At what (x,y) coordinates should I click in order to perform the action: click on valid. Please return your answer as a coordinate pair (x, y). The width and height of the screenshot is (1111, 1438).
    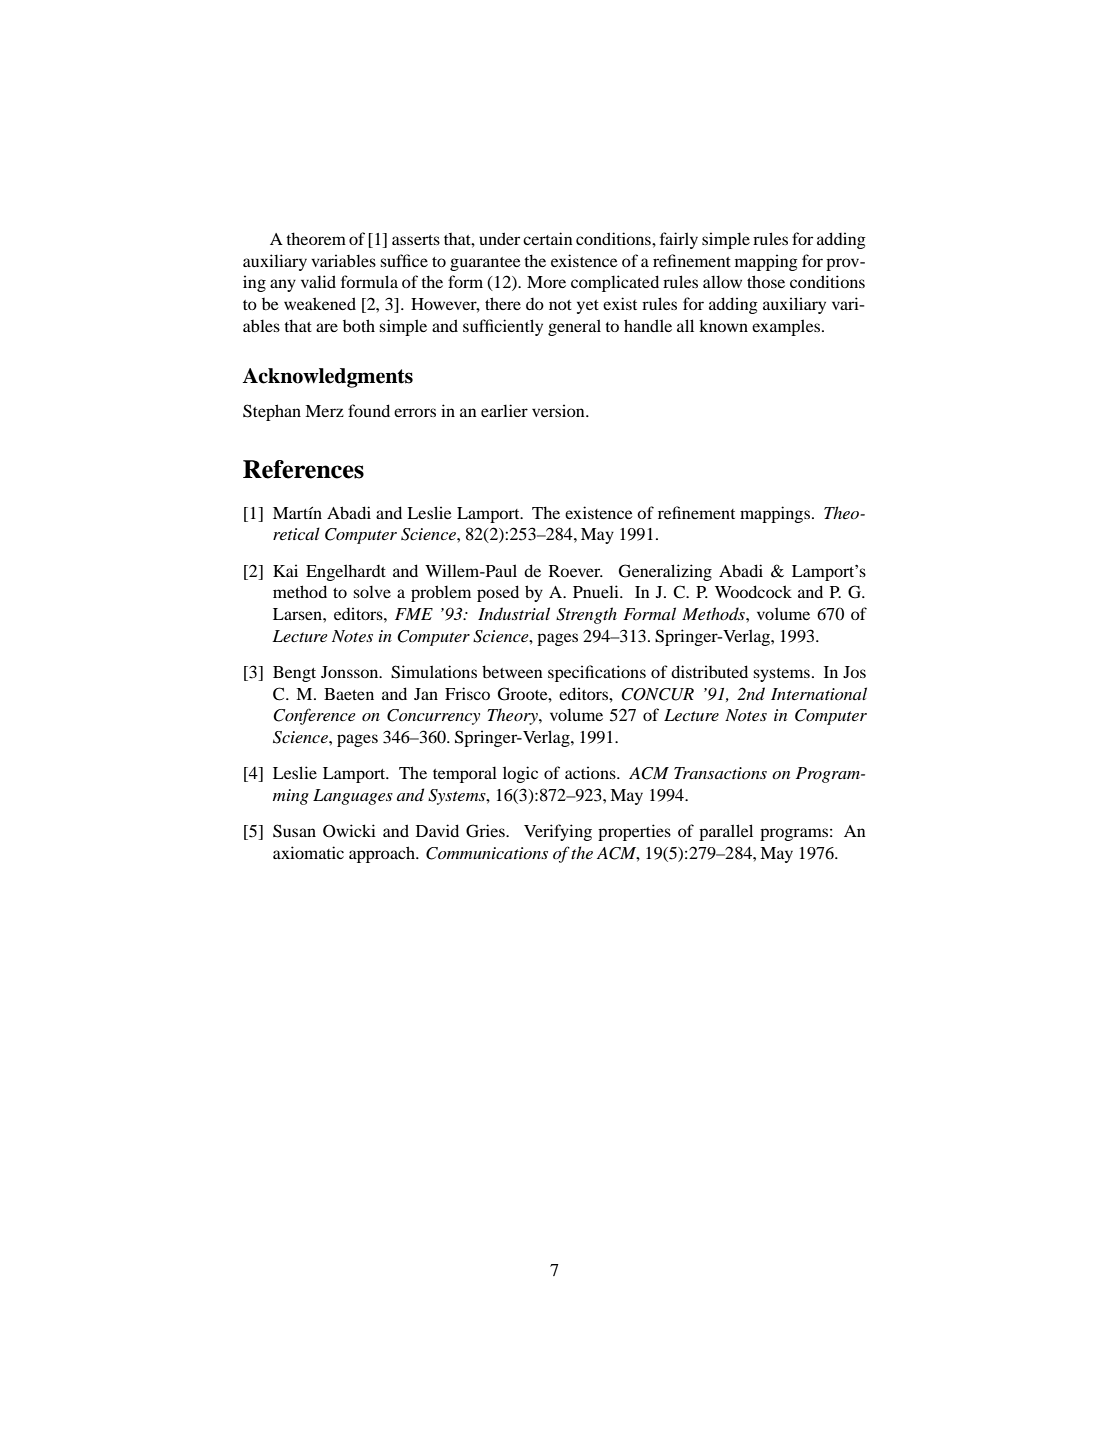
    Looking at the image, I should click on (318, 281).
